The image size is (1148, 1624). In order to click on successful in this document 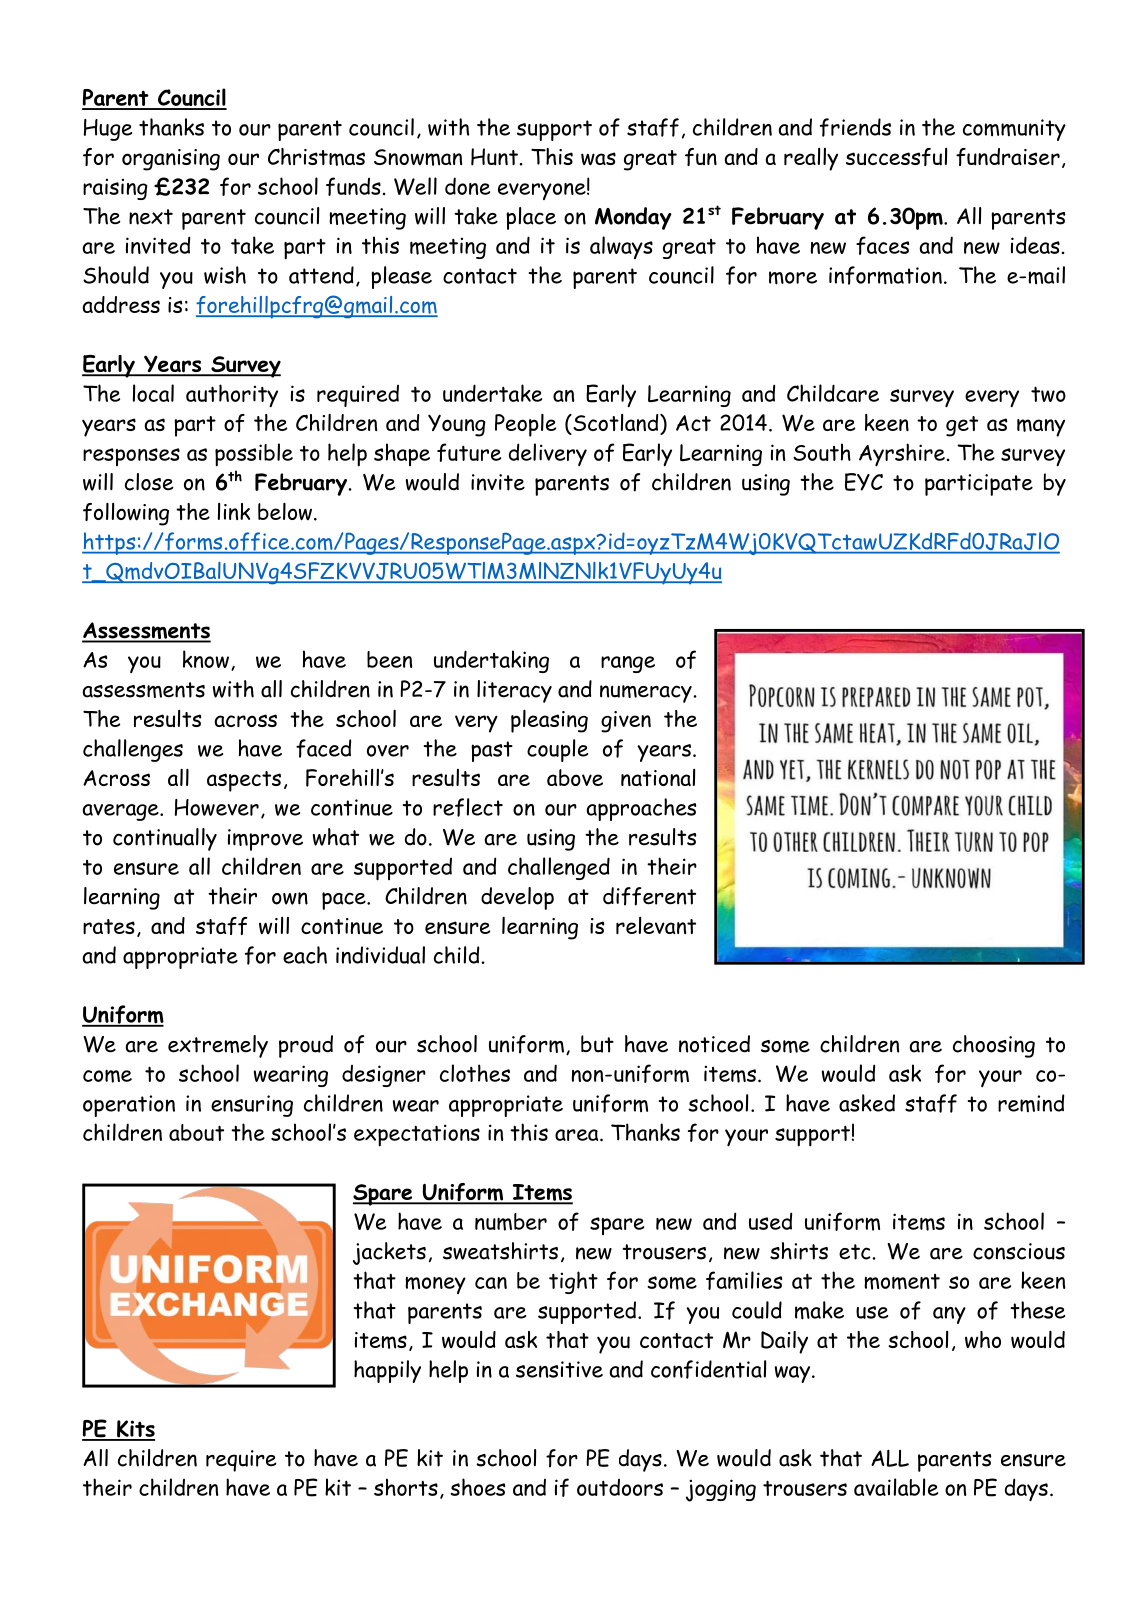, I will do `click(896, 157)`.
